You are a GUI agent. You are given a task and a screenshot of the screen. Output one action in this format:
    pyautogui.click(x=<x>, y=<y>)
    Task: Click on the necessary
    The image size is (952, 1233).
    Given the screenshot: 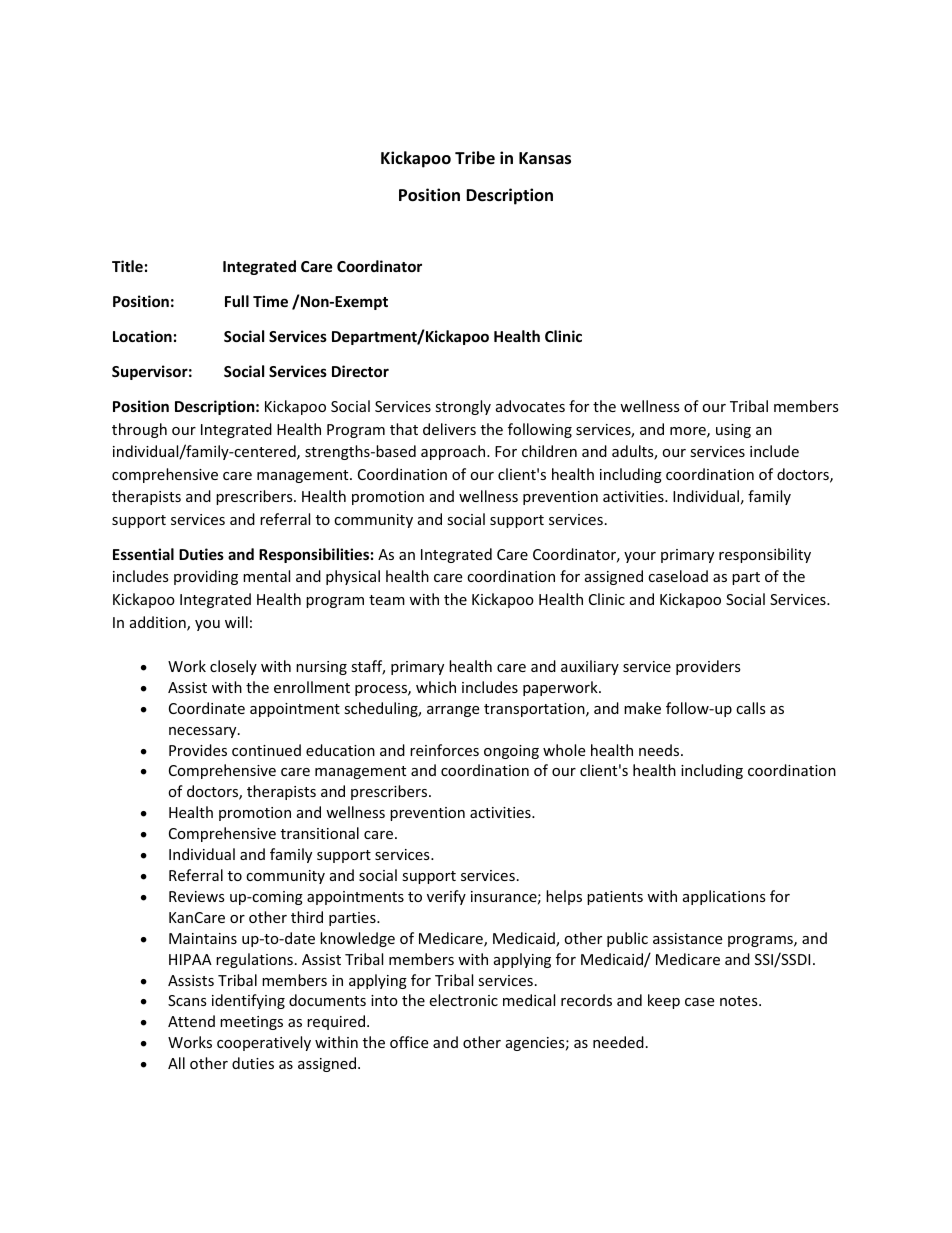 What is the action you would take?
    pyautogui.click(x=204, y=732)
